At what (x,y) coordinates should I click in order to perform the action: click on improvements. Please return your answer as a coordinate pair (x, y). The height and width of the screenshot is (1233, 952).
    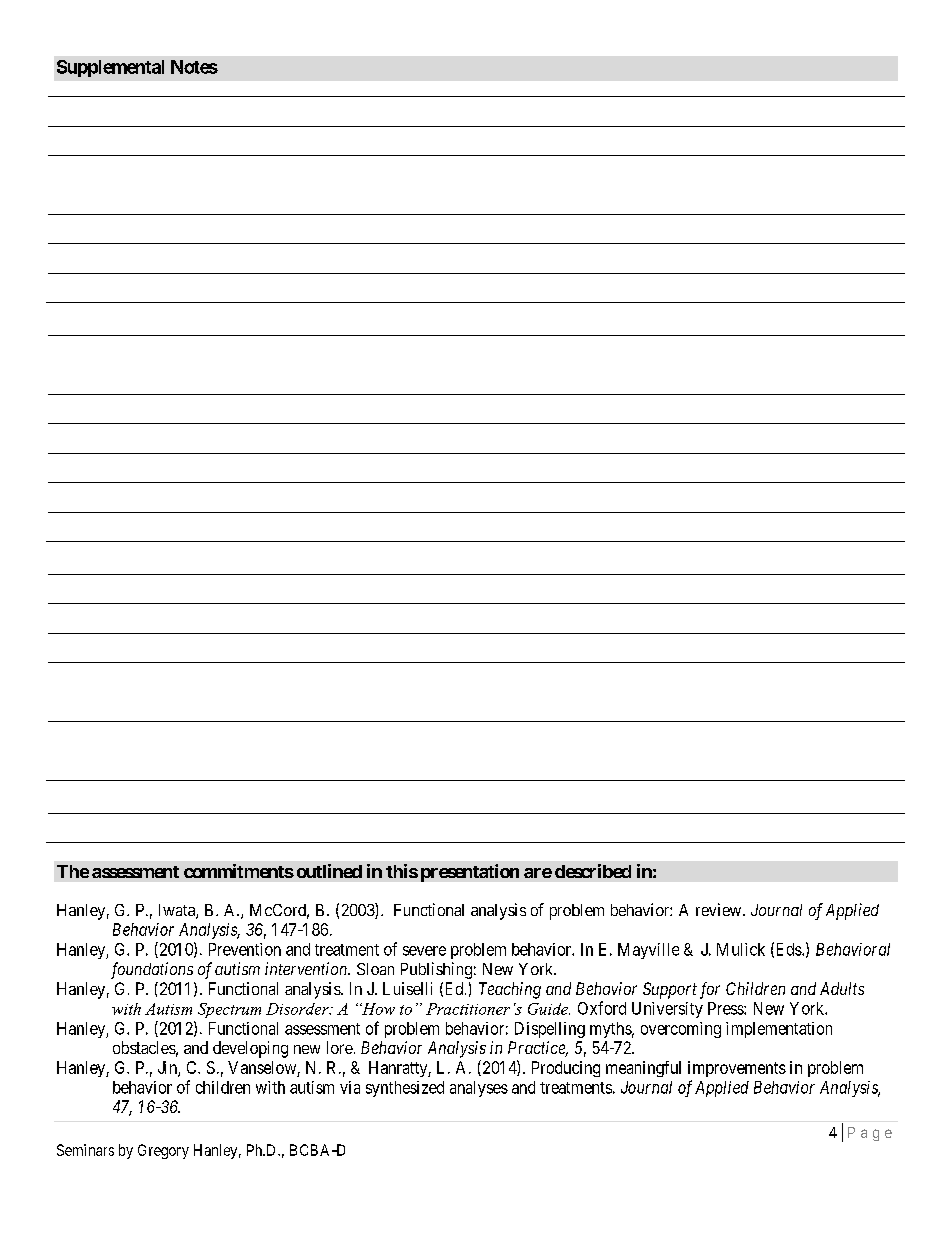
    Looking at the image, I should click on (737, 1069).
